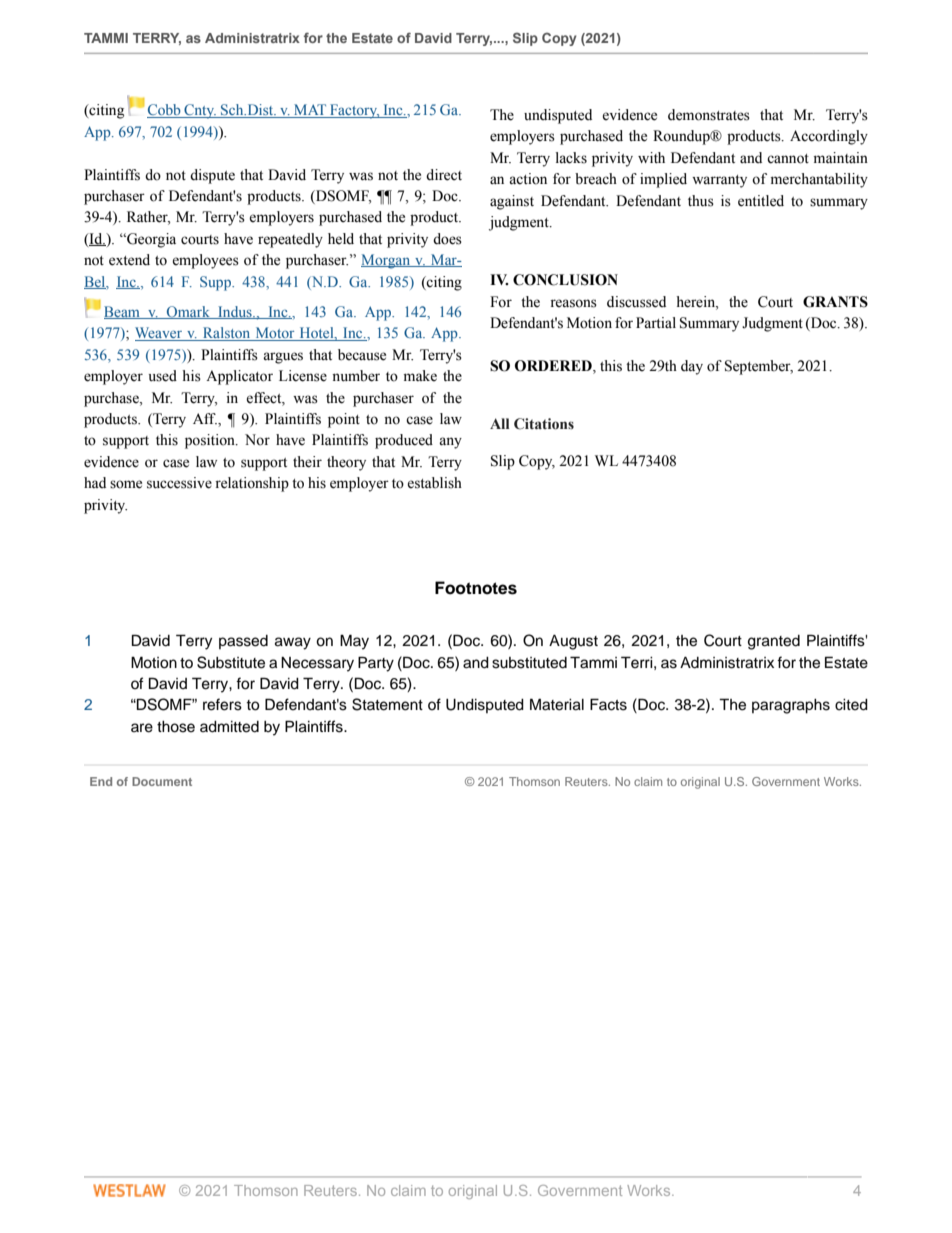 Image resolution: width=952 pixels, height=1233 pixels. Describe the element at coordinates (450, 443) in the screenshot. I see `any` at that location.
